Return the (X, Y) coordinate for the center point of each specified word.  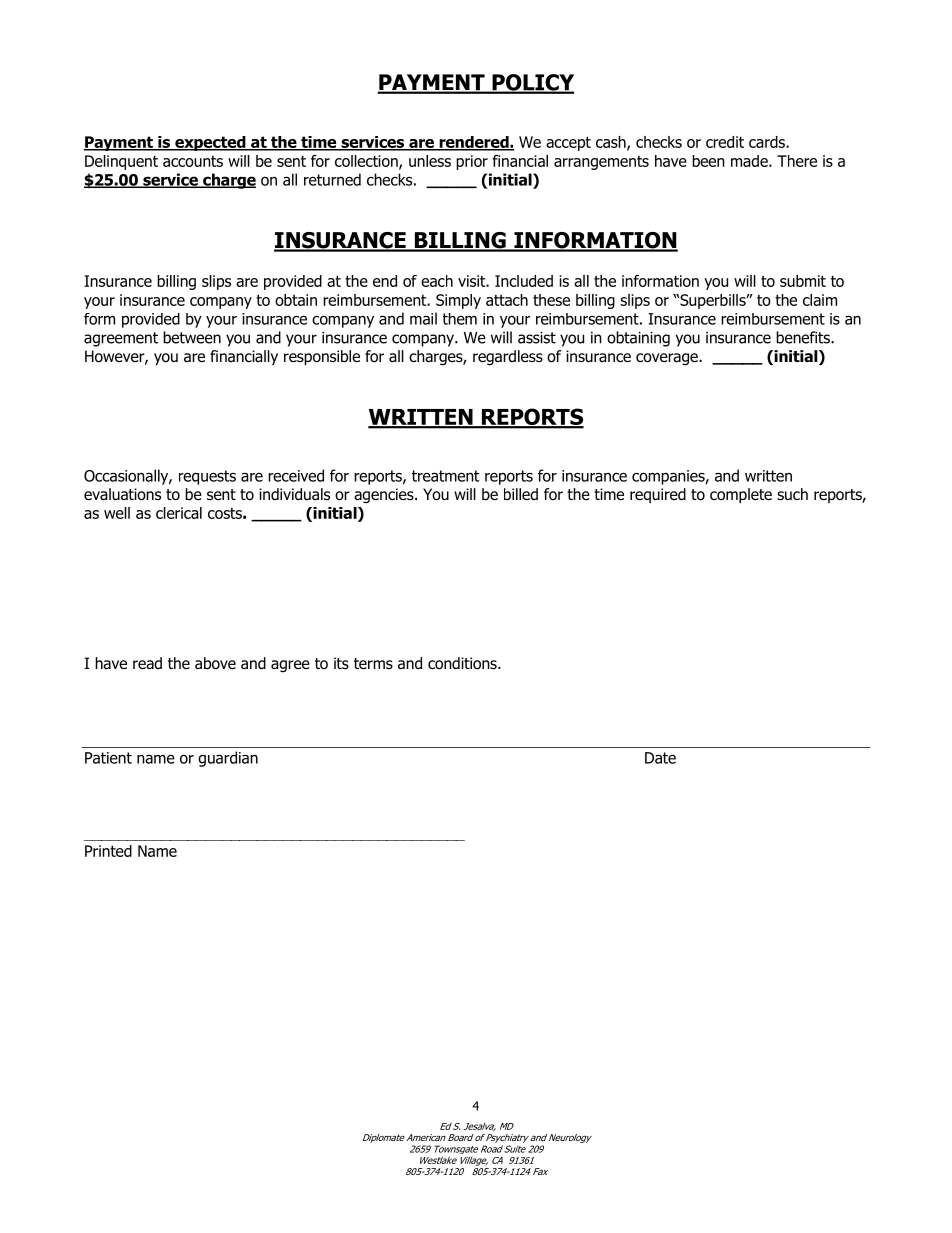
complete (741, 495)
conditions (463, 663)
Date (660, 758)
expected (210, 143)
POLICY (532, 83)
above (215, 663)
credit (725, 142)
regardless (508, 358)
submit (803, 281)
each (437, 281)
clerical (179, 513)
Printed (108, 851)
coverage (668, 359)
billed (521, 494)
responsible (322, 357)
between (192, 337)
